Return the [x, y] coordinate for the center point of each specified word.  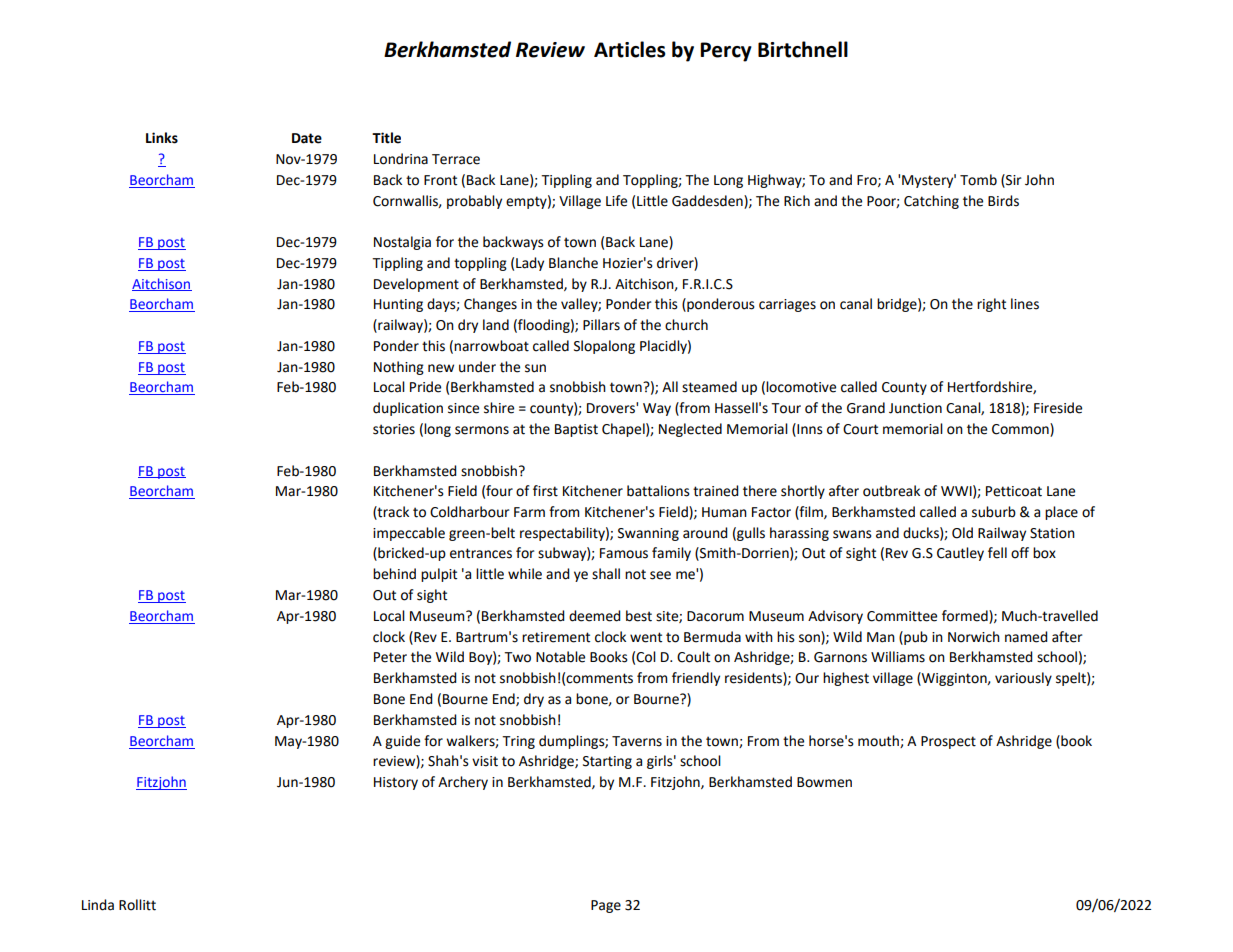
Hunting [398, 305]
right [991, 305]
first [545, 491]
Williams [898, 657]
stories [394, 429]
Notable [560, 657]
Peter [390, 657]
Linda [98, 905]
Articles [630, 49]
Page [606, 906]
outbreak [891, 491]
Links [162, 138]
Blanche [573, 263]
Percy [726, 52]
